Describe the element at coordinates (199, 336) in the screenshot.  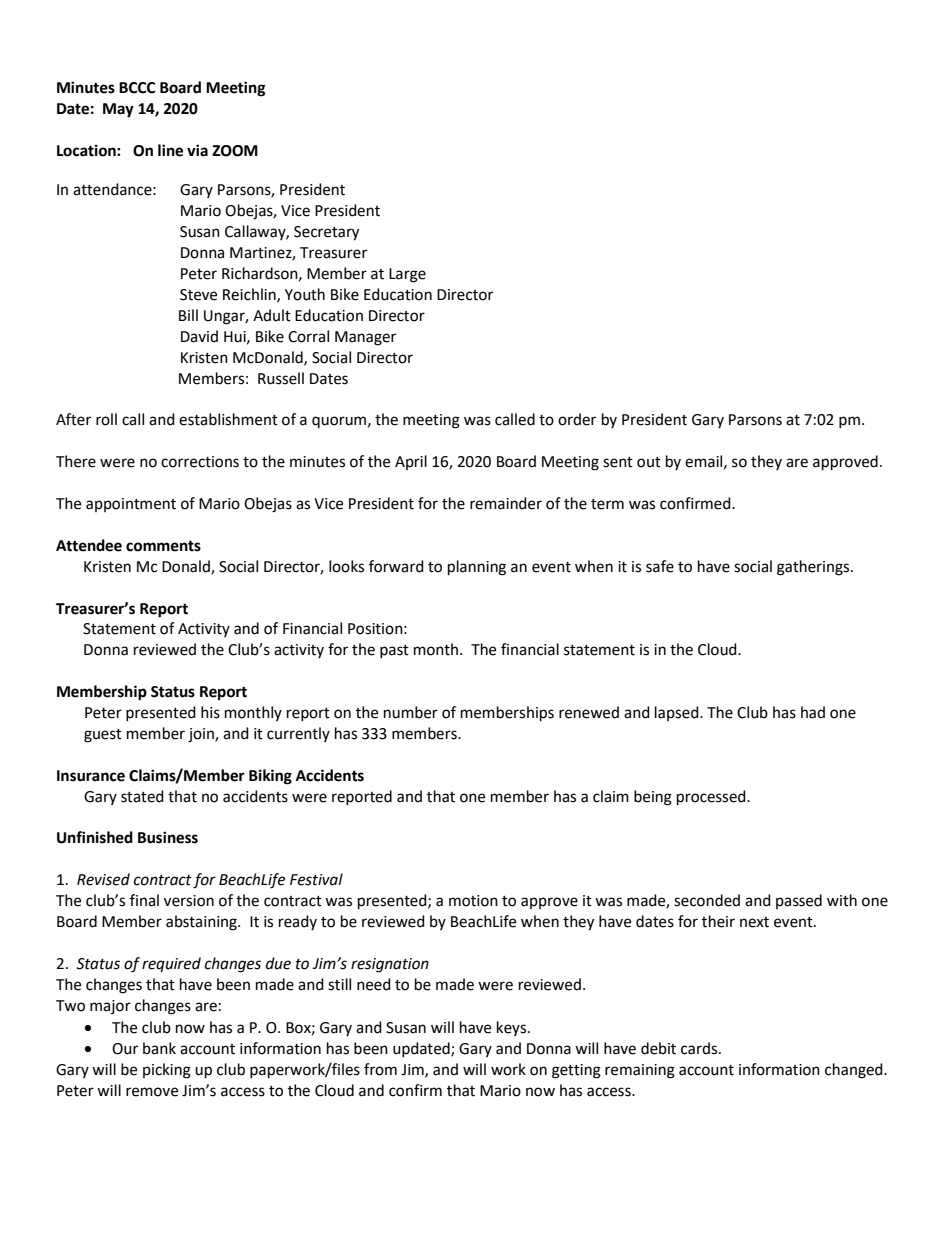
I see `David` at that location.
